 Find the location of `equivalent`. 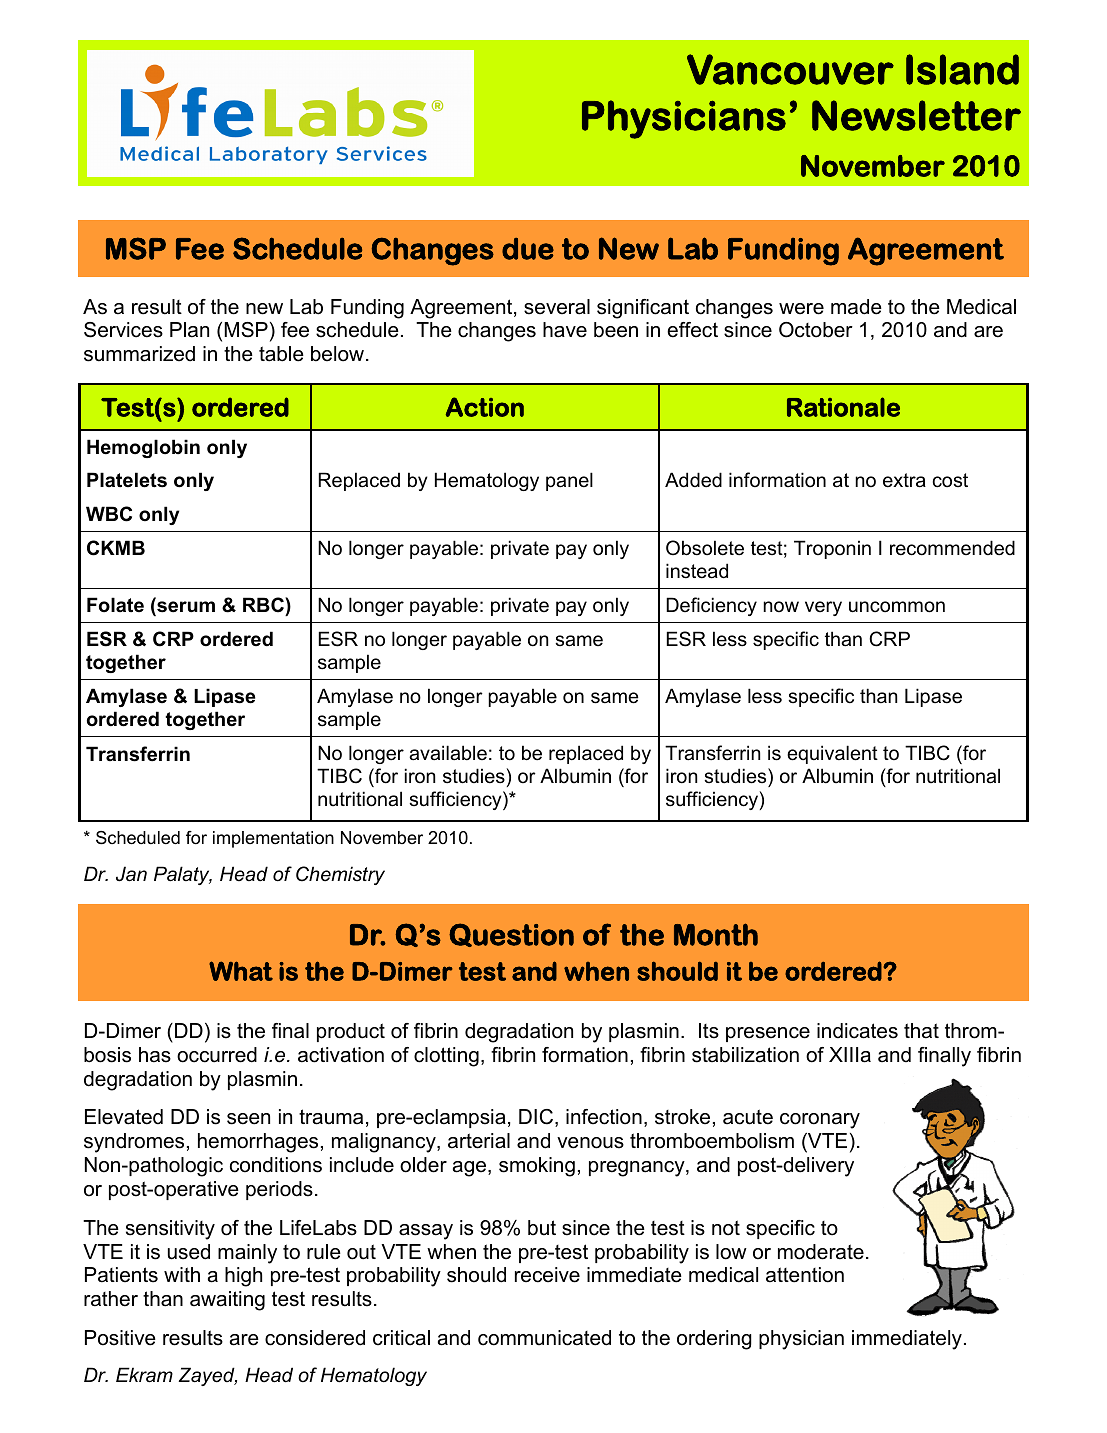

equivalent is located at coordinates (832, 754).
